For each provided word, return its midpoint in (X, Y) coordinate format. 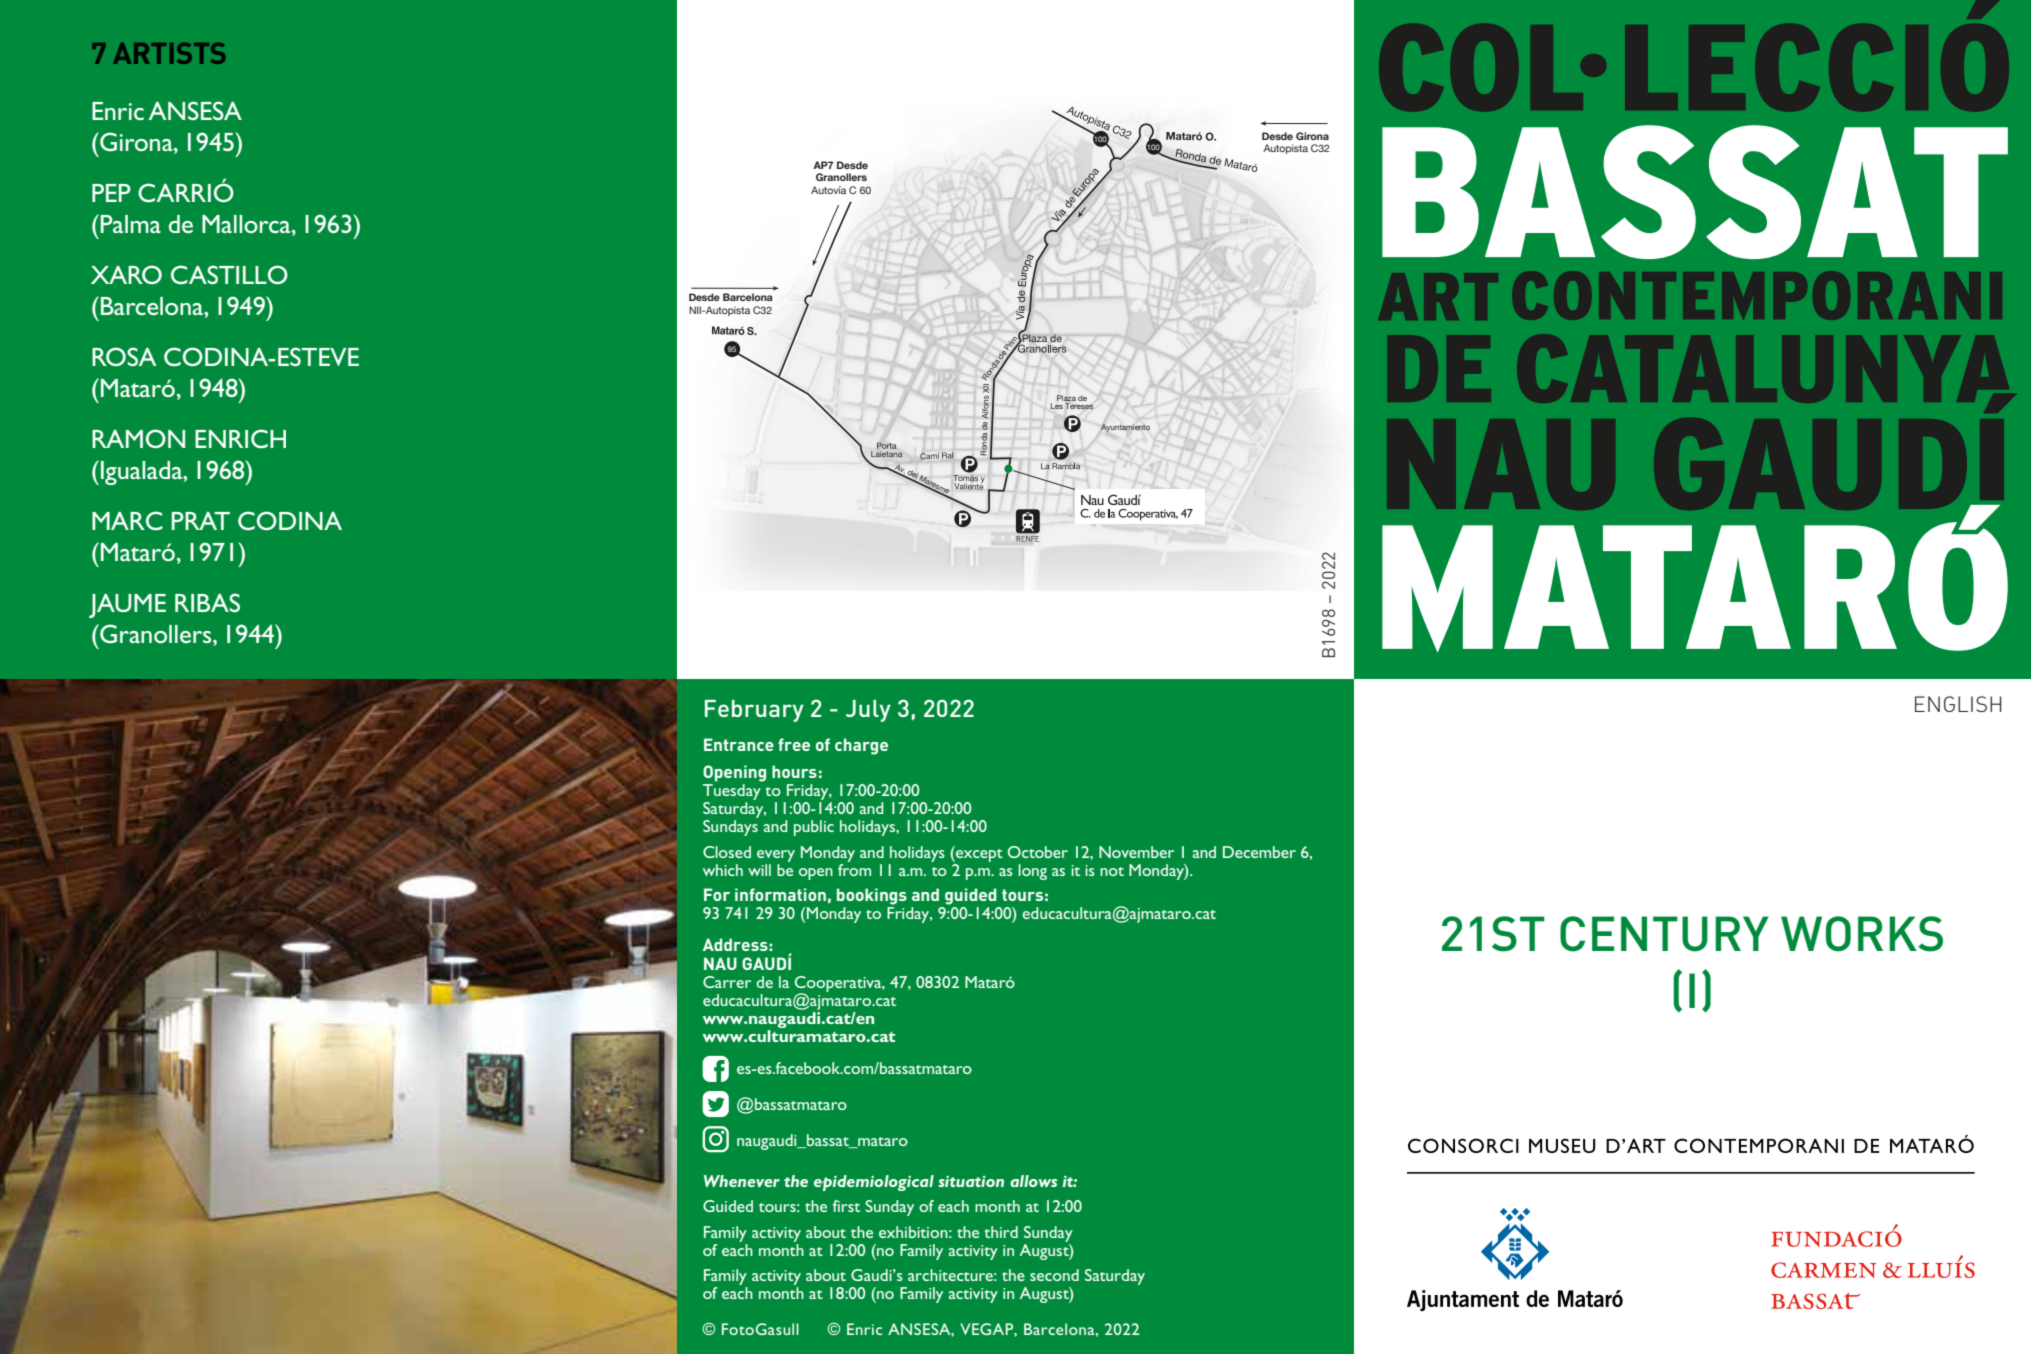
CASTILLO (229, 274)
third (1001, 1232)
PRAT (201, 521)
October (1037, 852)
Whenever (742, 1181)
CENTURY (1664, 934)
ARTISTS (169, 53)
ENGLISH (1958, 704)
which (723, 870)
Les (1057, 406)
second (1054, 1275)
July (868, 711)
